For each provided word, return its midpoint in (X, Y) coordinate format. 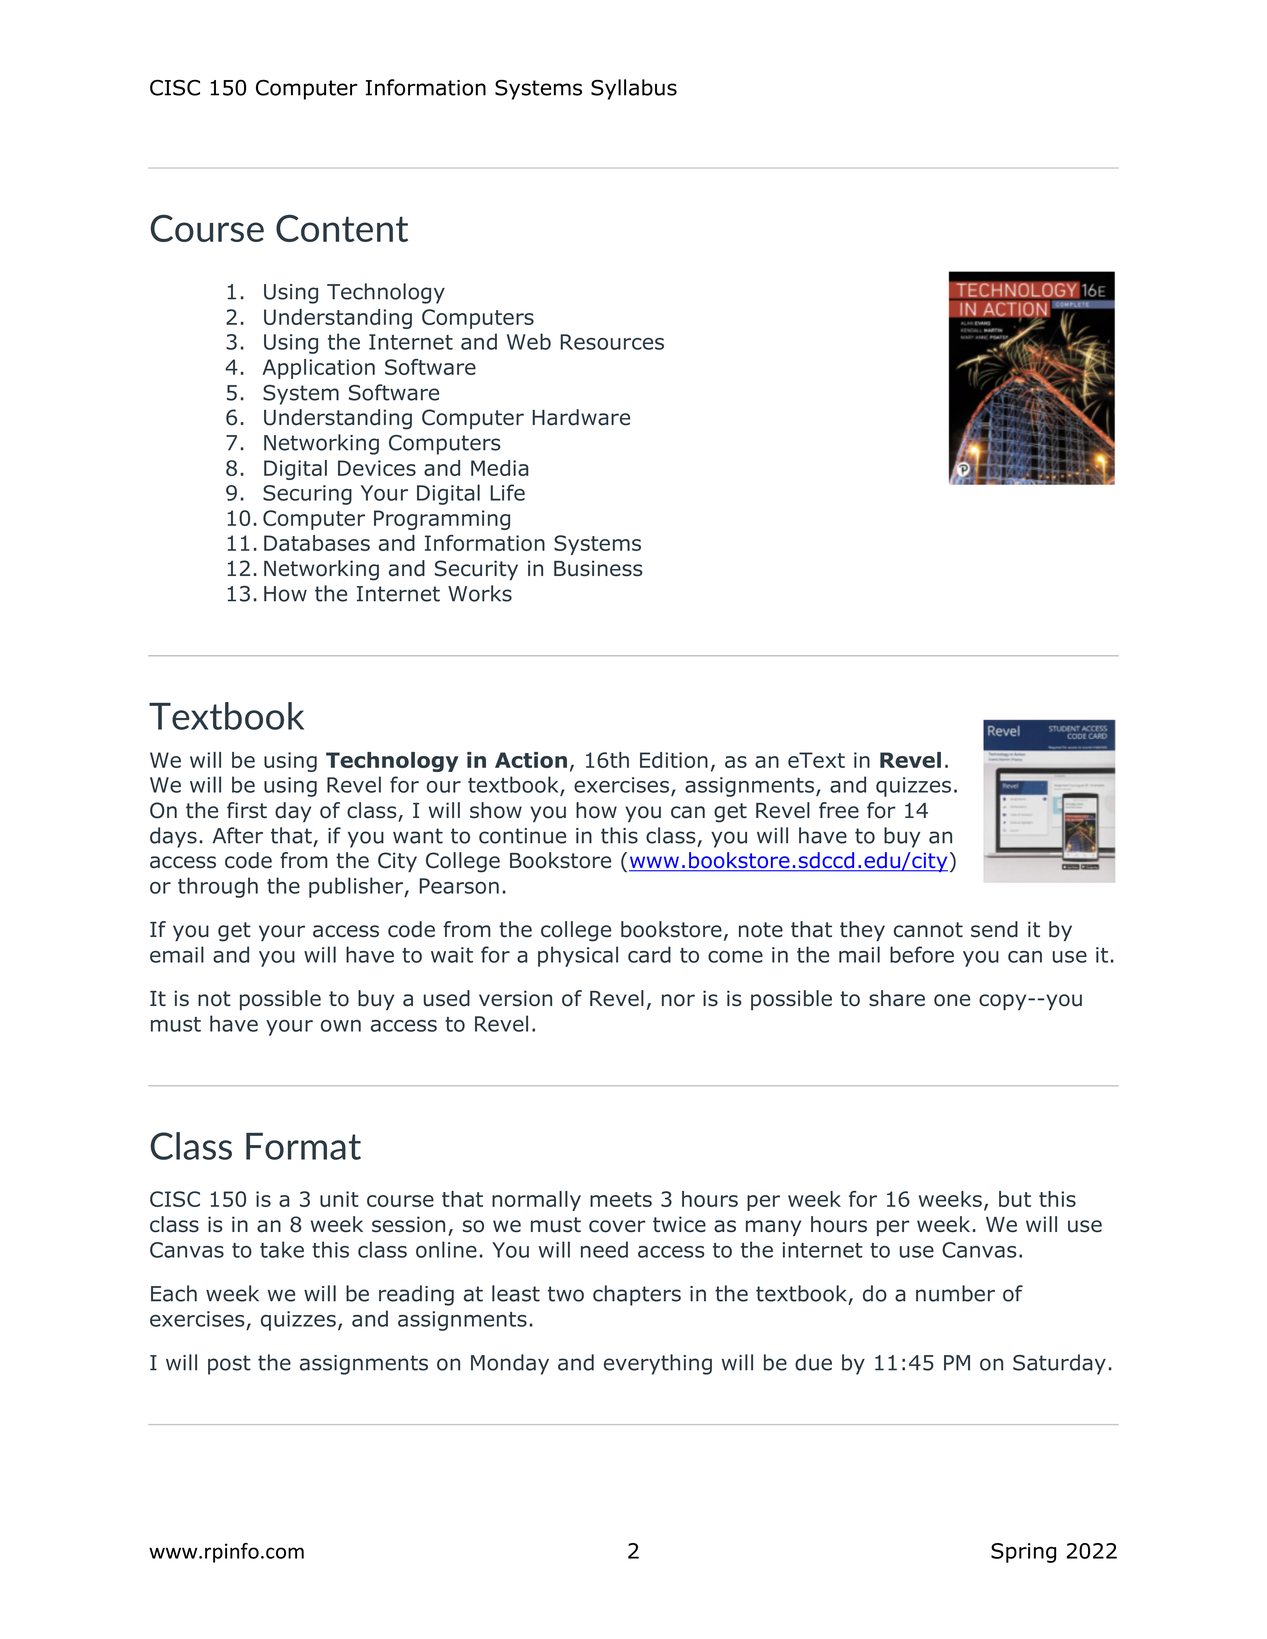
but (1015, 1199)
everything (658, 1364)
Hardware (581, 417)
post (229, 1365)
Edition (674, 760)
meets (621, 1199)
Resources (612, 342)
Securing (307, 495)
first (247, 810)
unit (339, 1199)
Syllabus (634, 89)
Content (342, 228)
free (839, 810)
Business (598, 568)
